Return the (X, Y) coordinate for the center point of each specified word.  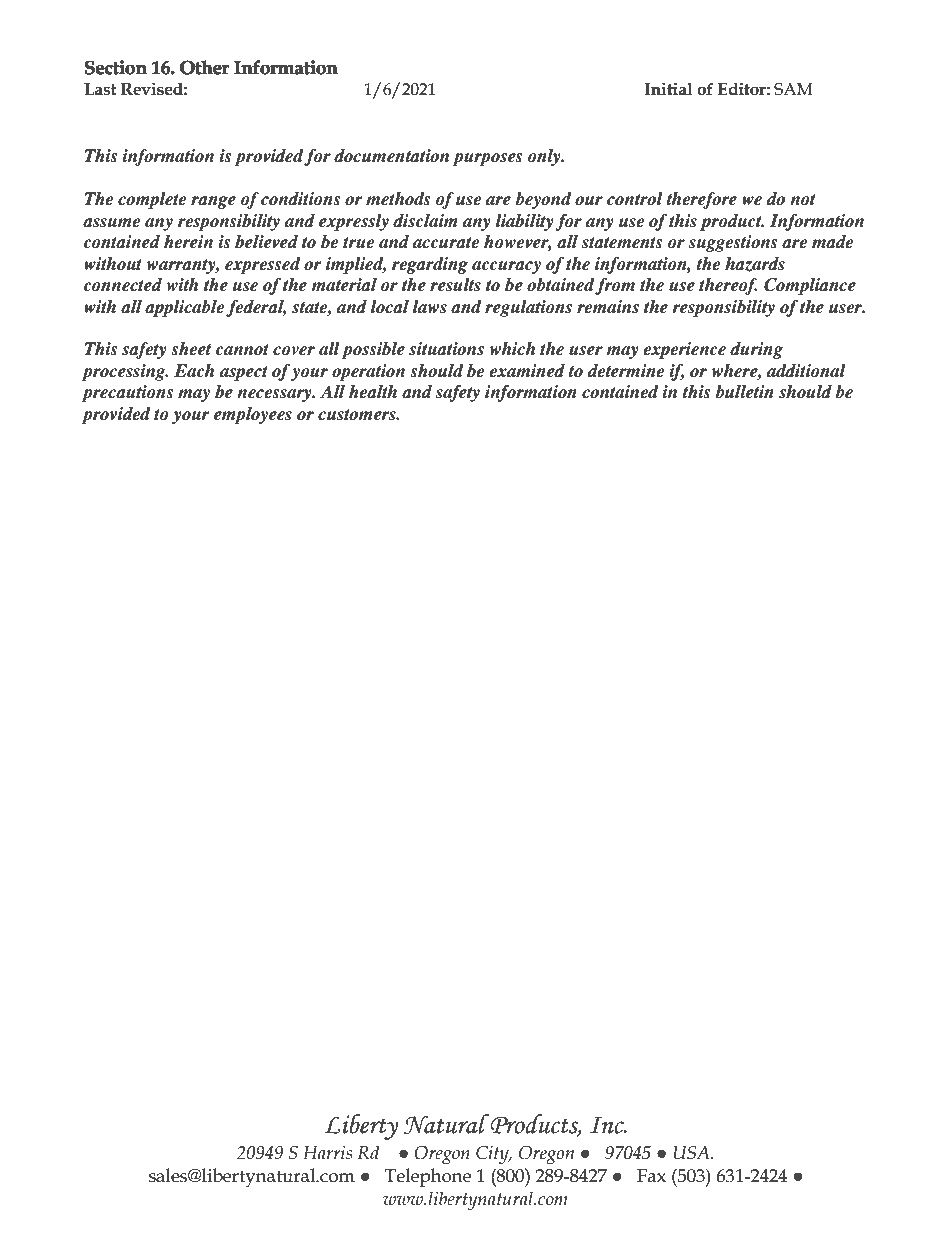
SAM (793, 89)
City (493, 1155)
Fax (651, 1176)
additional (806, 371)
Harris (327, 1153)
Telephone (428, 1177)
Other (204, 68)
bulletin (744, 392)
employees (253, 415)
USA (693, 1153)
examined (527, 371)
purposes (487, 159)
